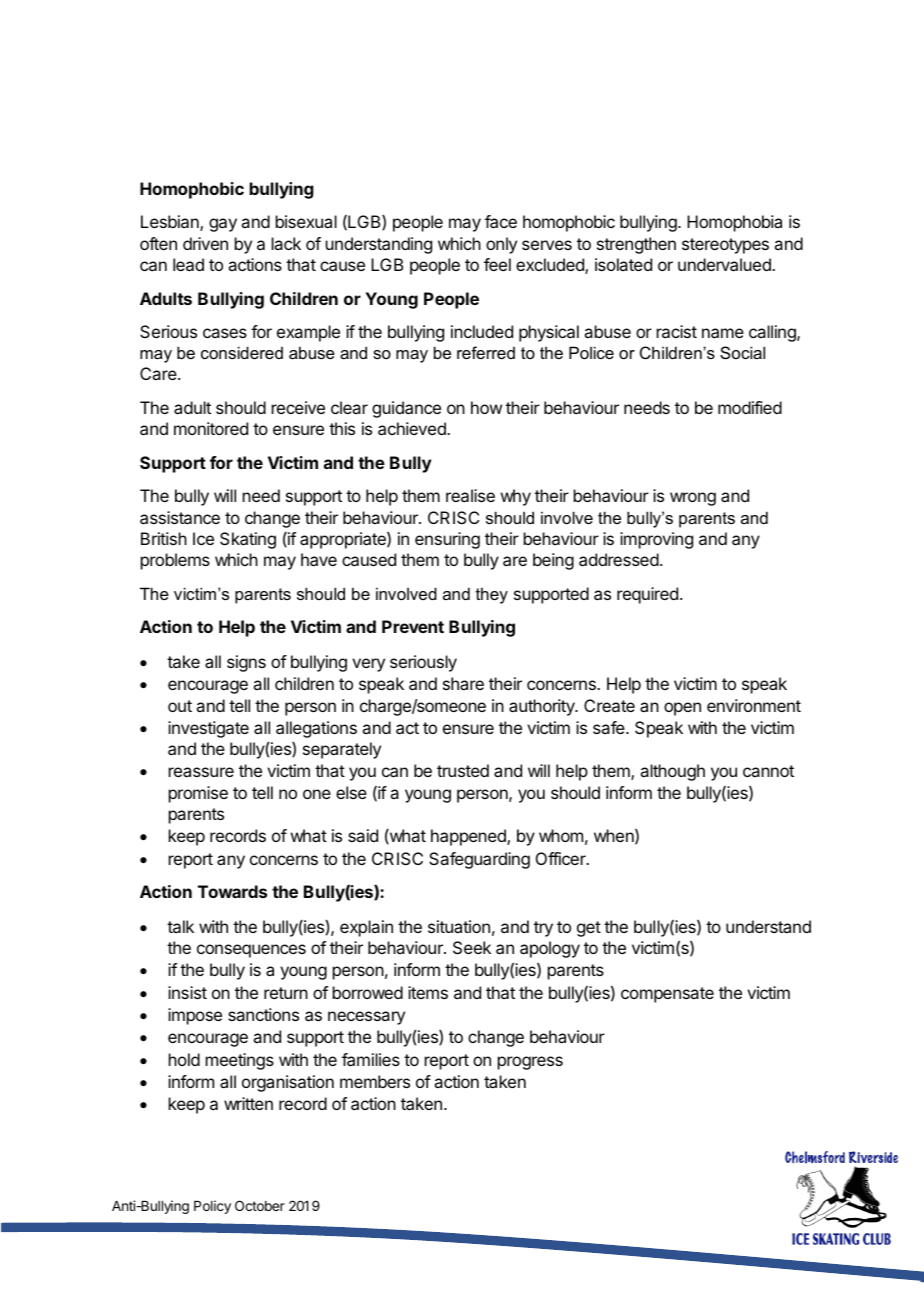 The width and height of the screenshot is (924, 1307). What do you see at coordinates (497, 264) in the screenshot?
I see `feel` at bounding box center [497, 264].
